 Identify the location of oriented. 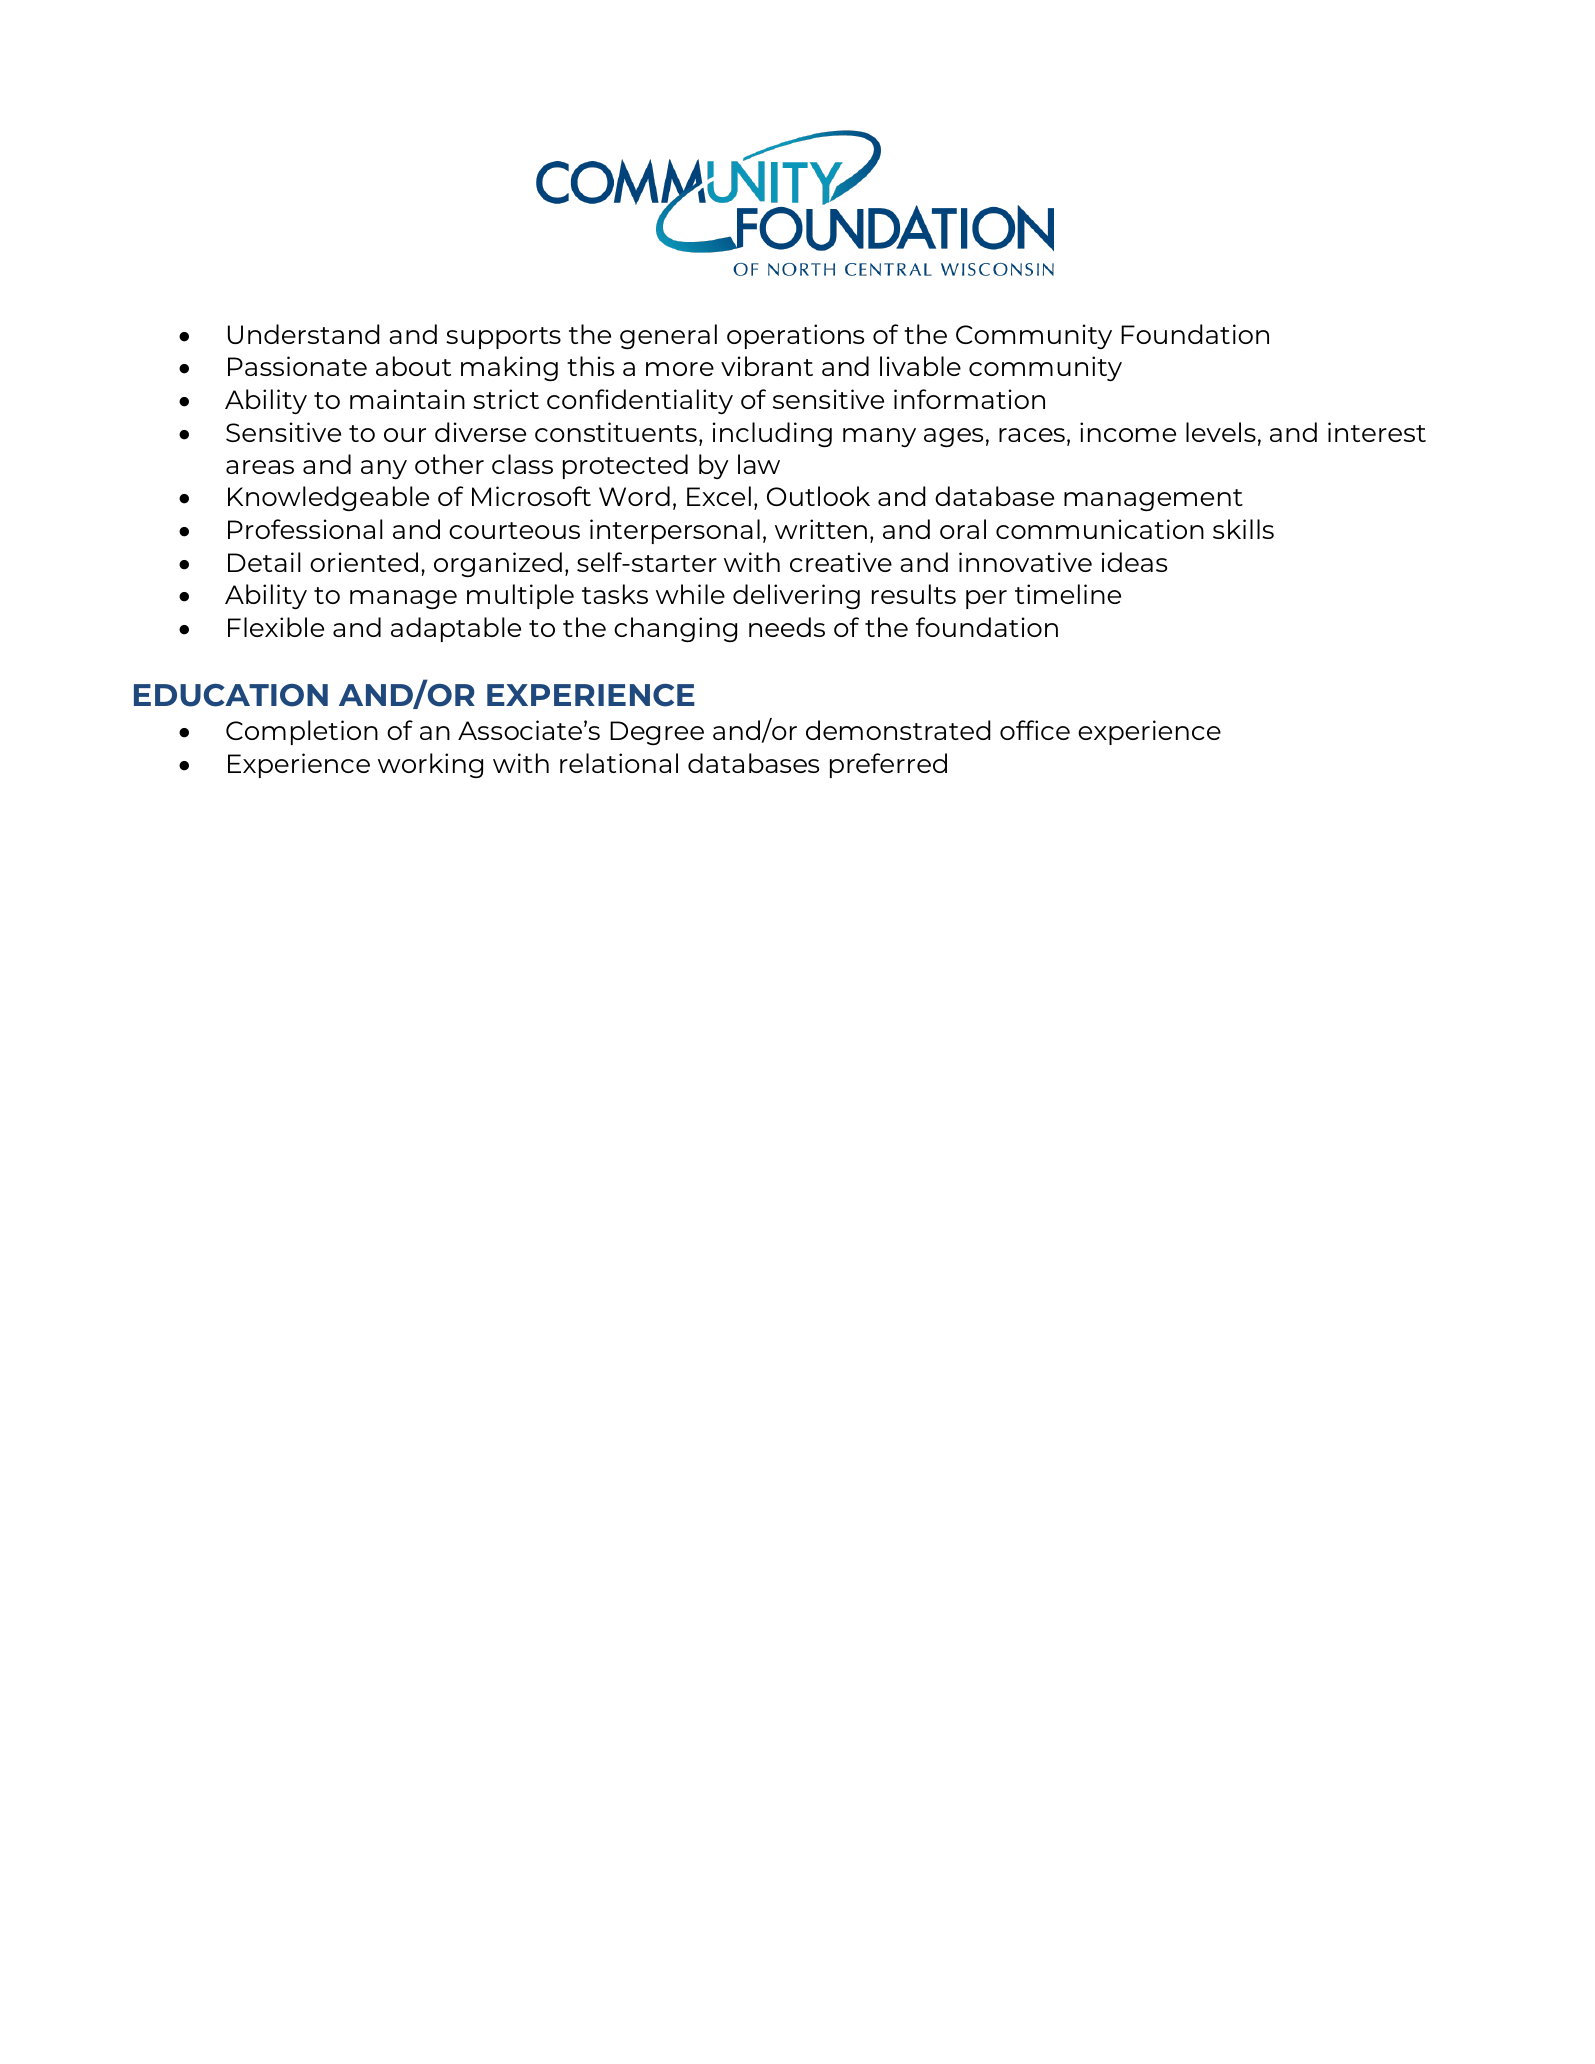
(364, 562).
